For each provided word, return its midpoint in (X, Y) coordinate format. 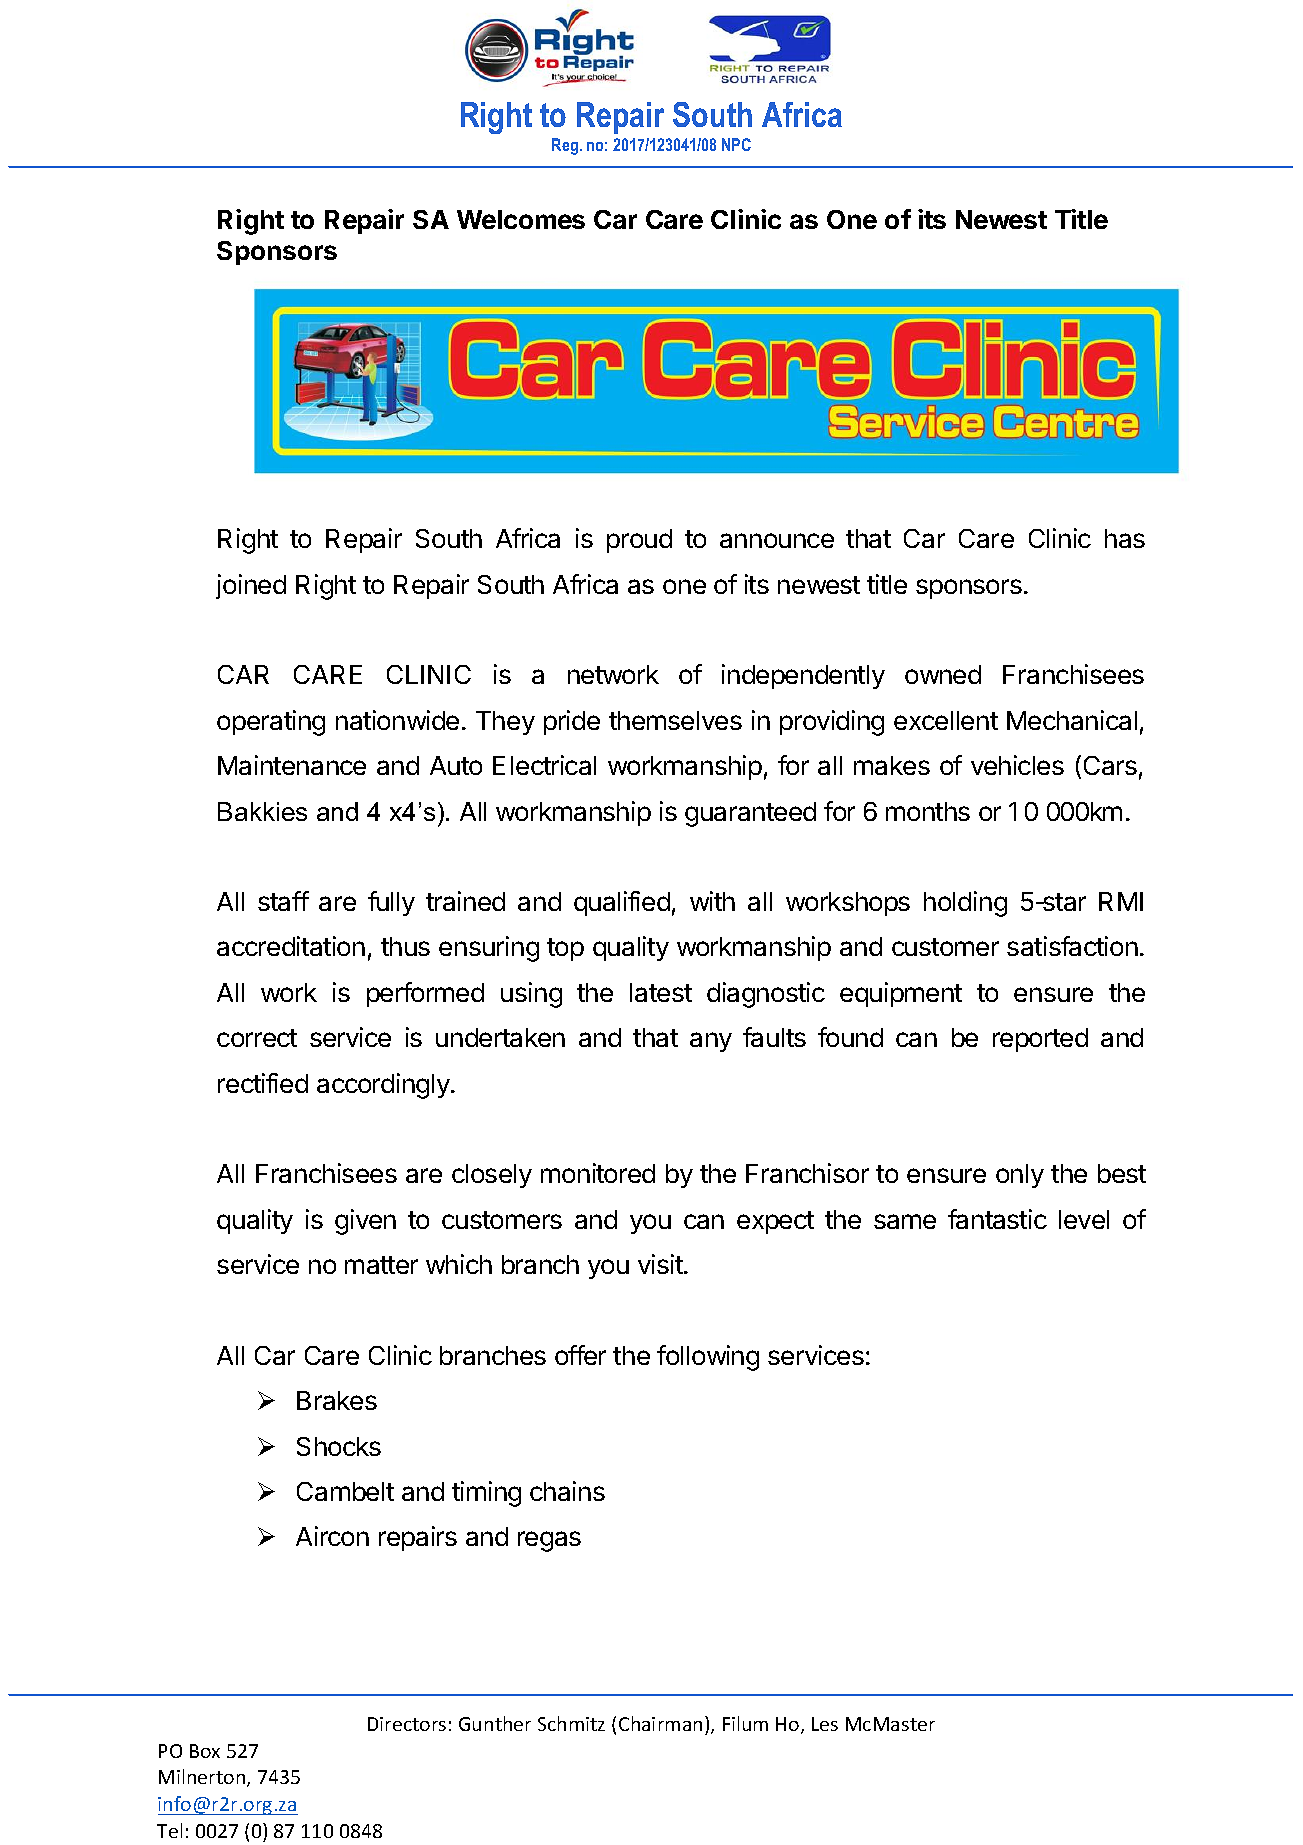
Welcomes (521, 219)
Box (205, 1751)
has (1125, 538)
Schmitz (571, 1723)
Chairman (660, 1723)
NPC (736, 144)
